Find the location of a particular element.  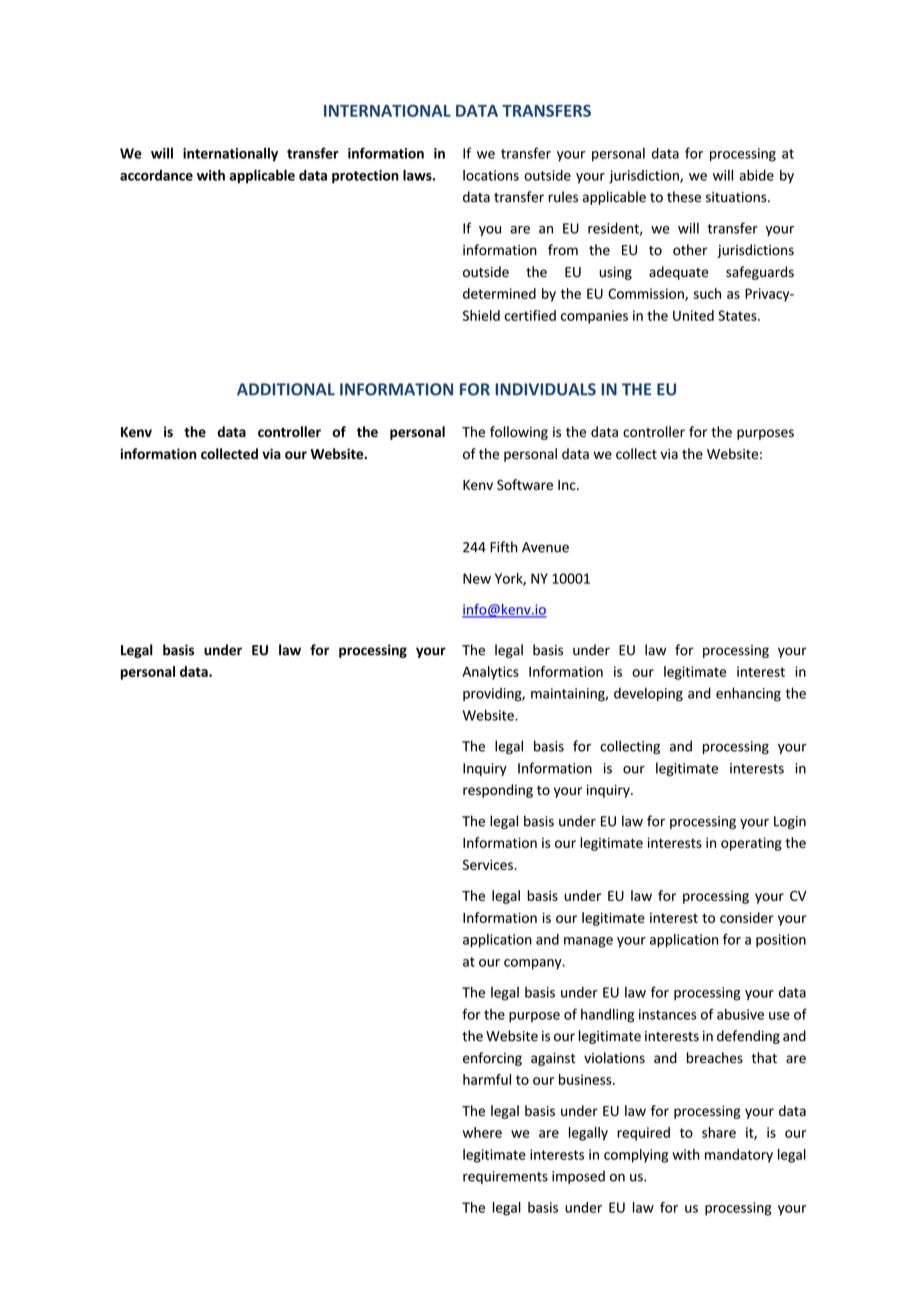

share is located at coordinates (719, 1132).
